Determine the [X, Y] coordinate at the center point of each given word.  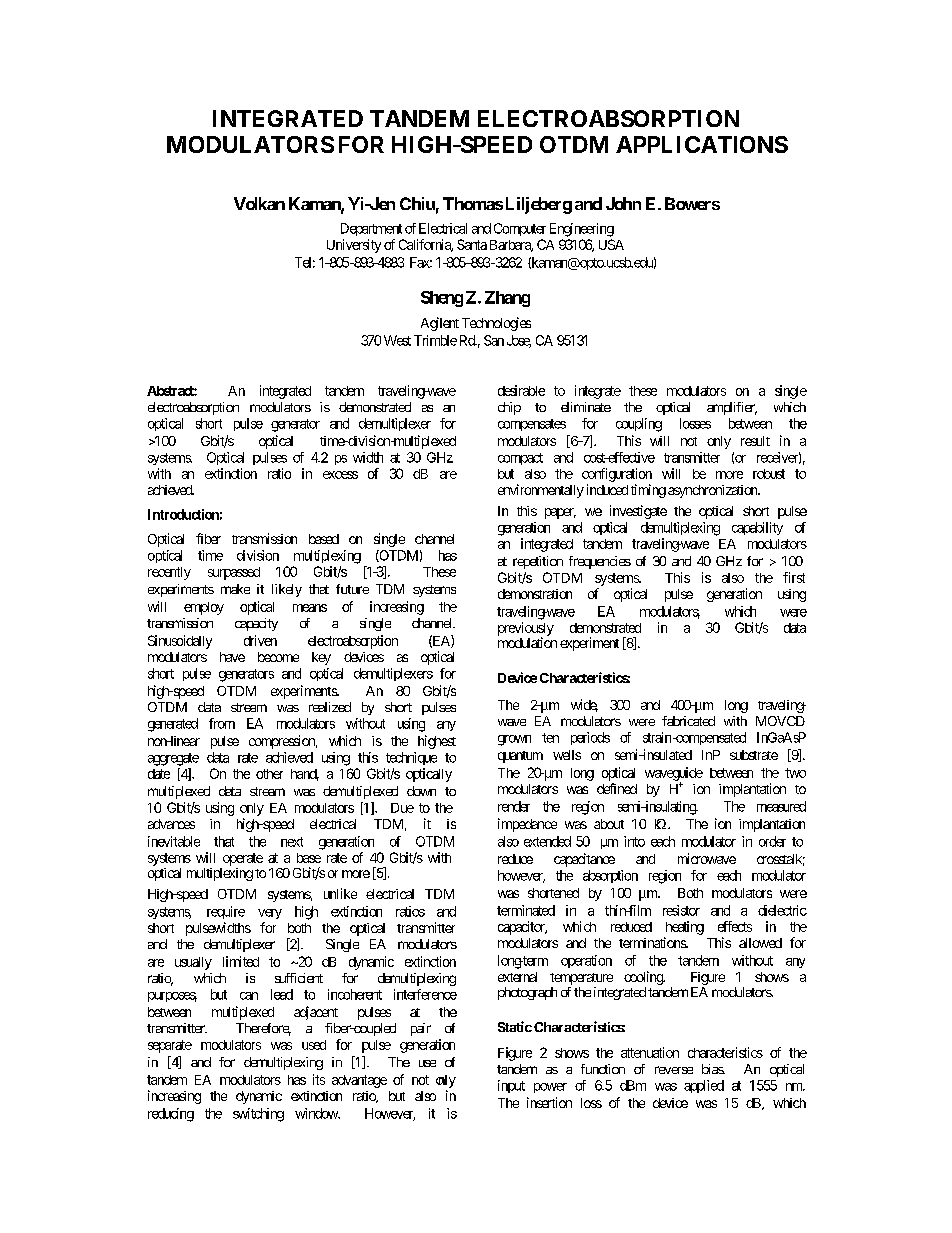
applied [704, 1086]
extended [547, 841]
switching [258, 1115]
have [232, 657]
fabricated [688, 721]
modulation [527, 642]
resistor [681, 910]
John [623, 203]
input [511, 1086]
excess [340, 475]
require [226, 912]
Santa [472, 244]
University [354, 246]
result [755, 441]
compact [520, 459]
